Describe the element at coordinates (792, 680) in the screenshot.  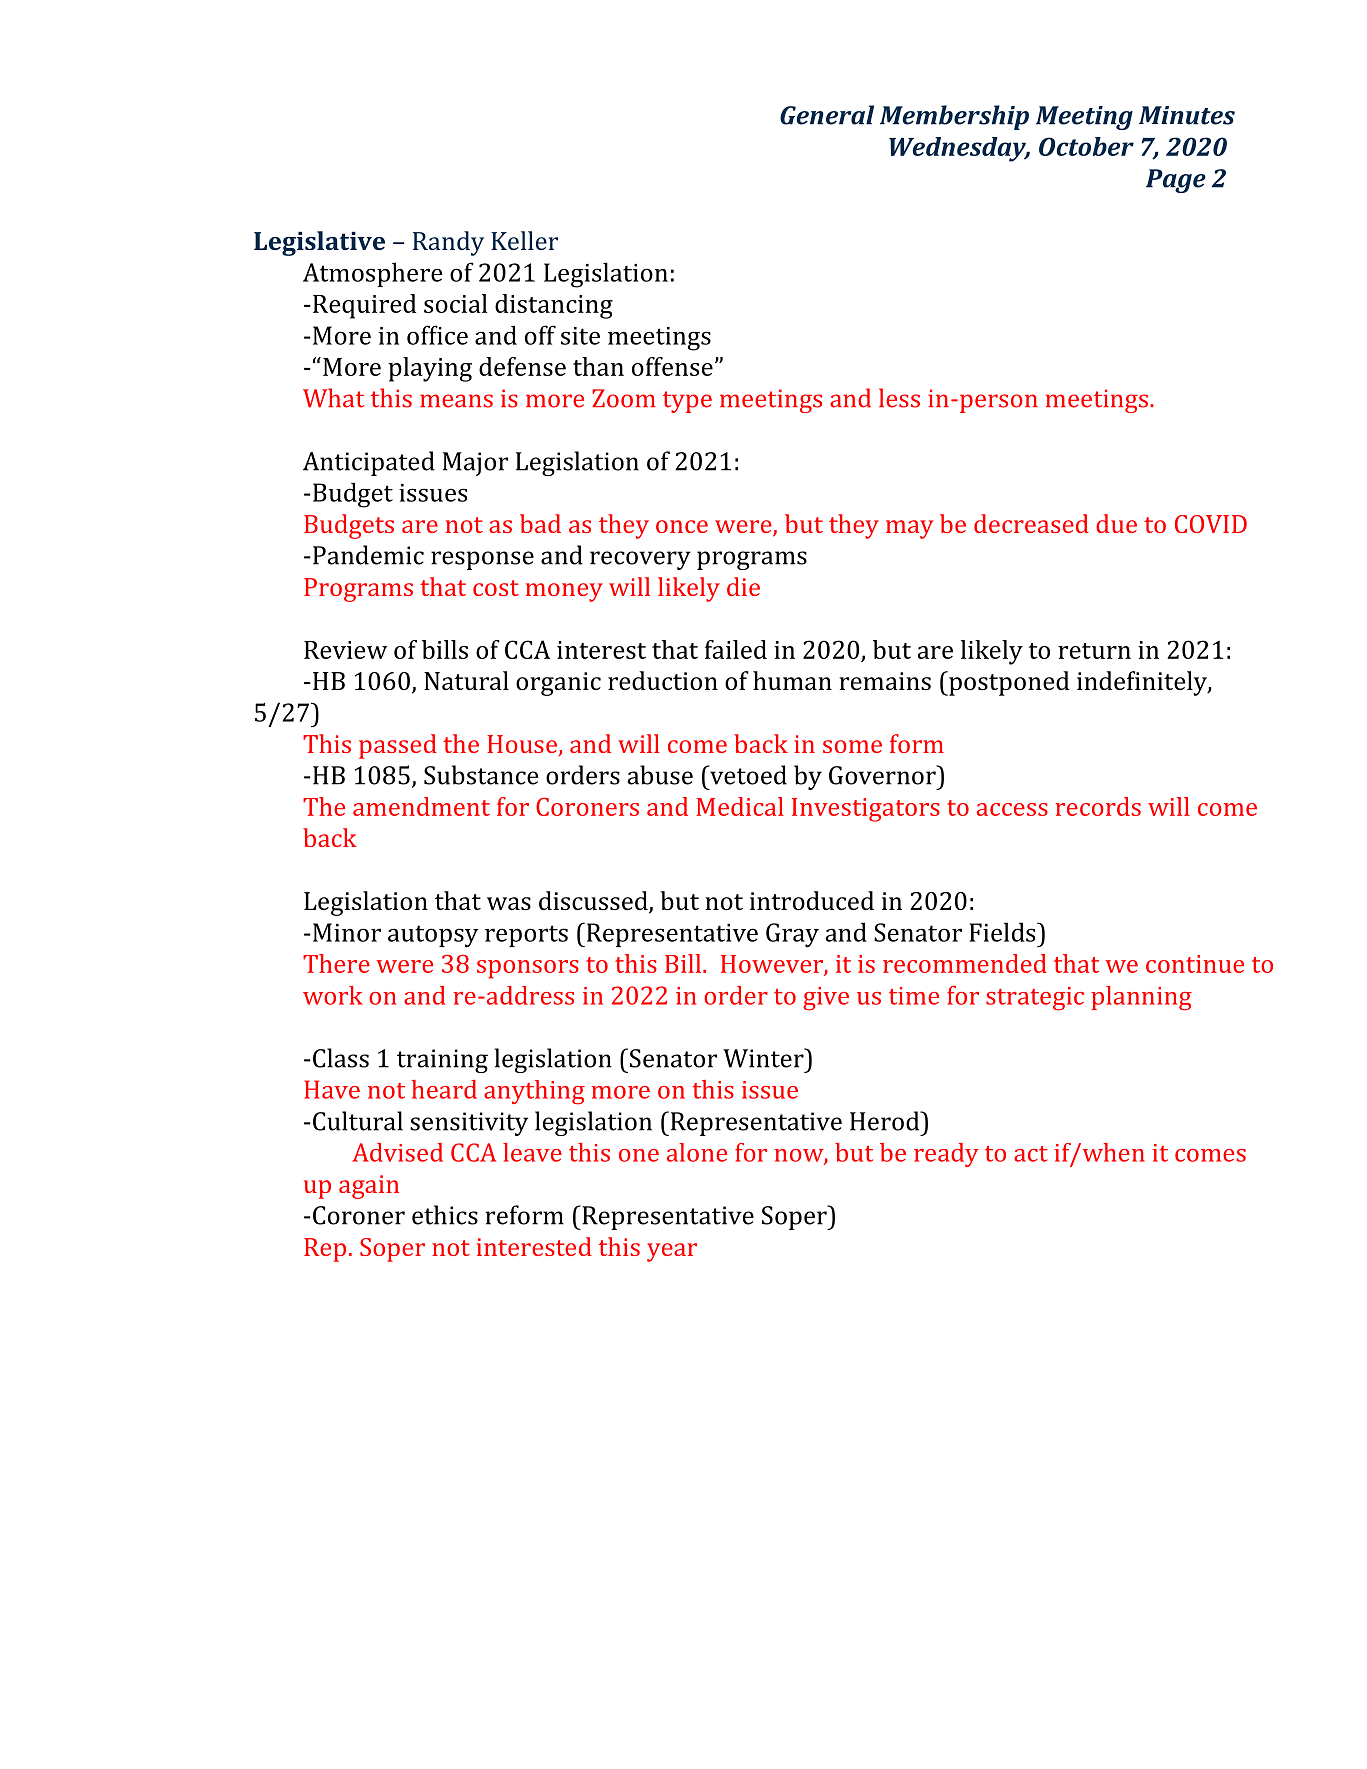
I see `human` at that location.
